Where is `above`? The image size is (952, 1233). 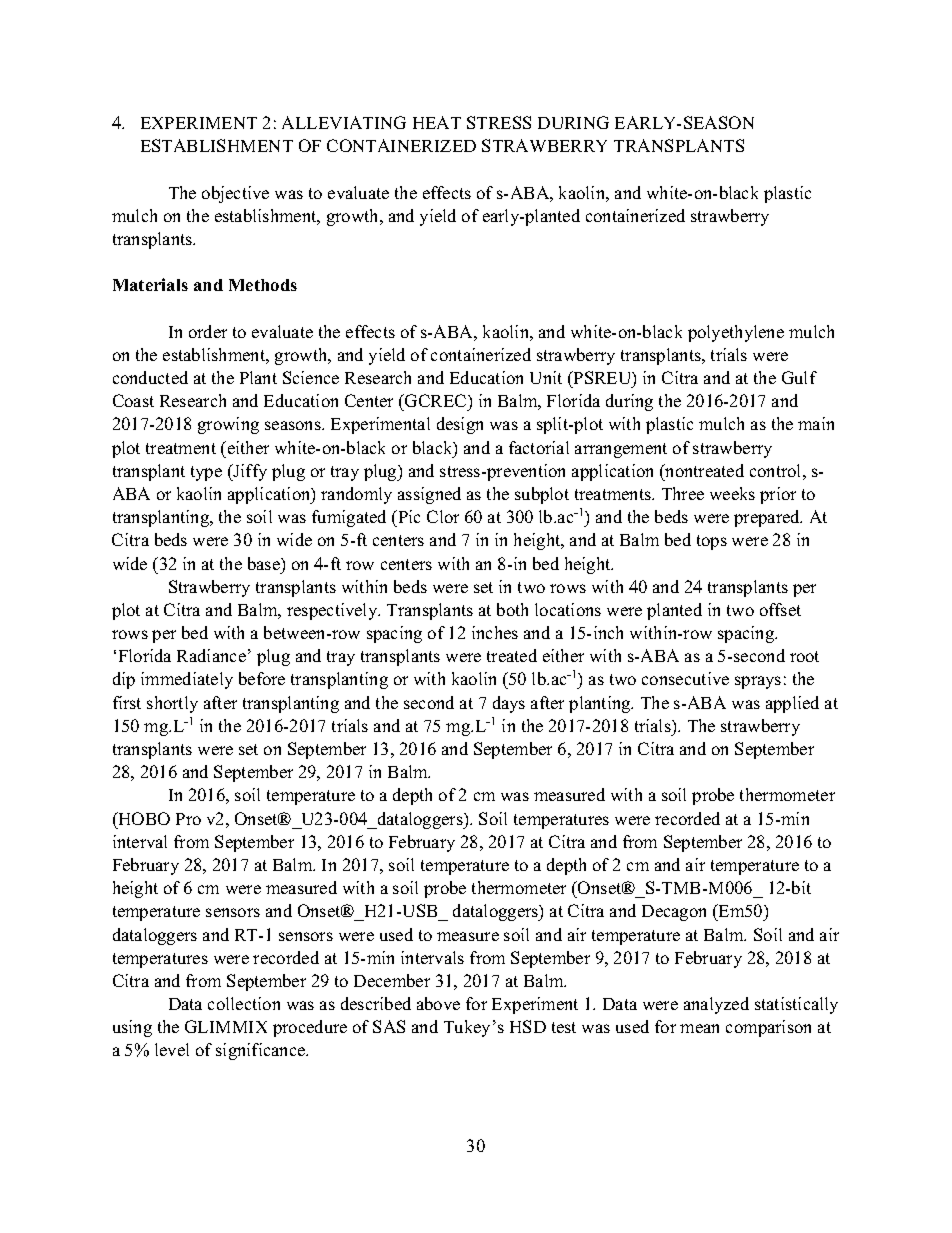 above is located at coordinates (438, 1003).
